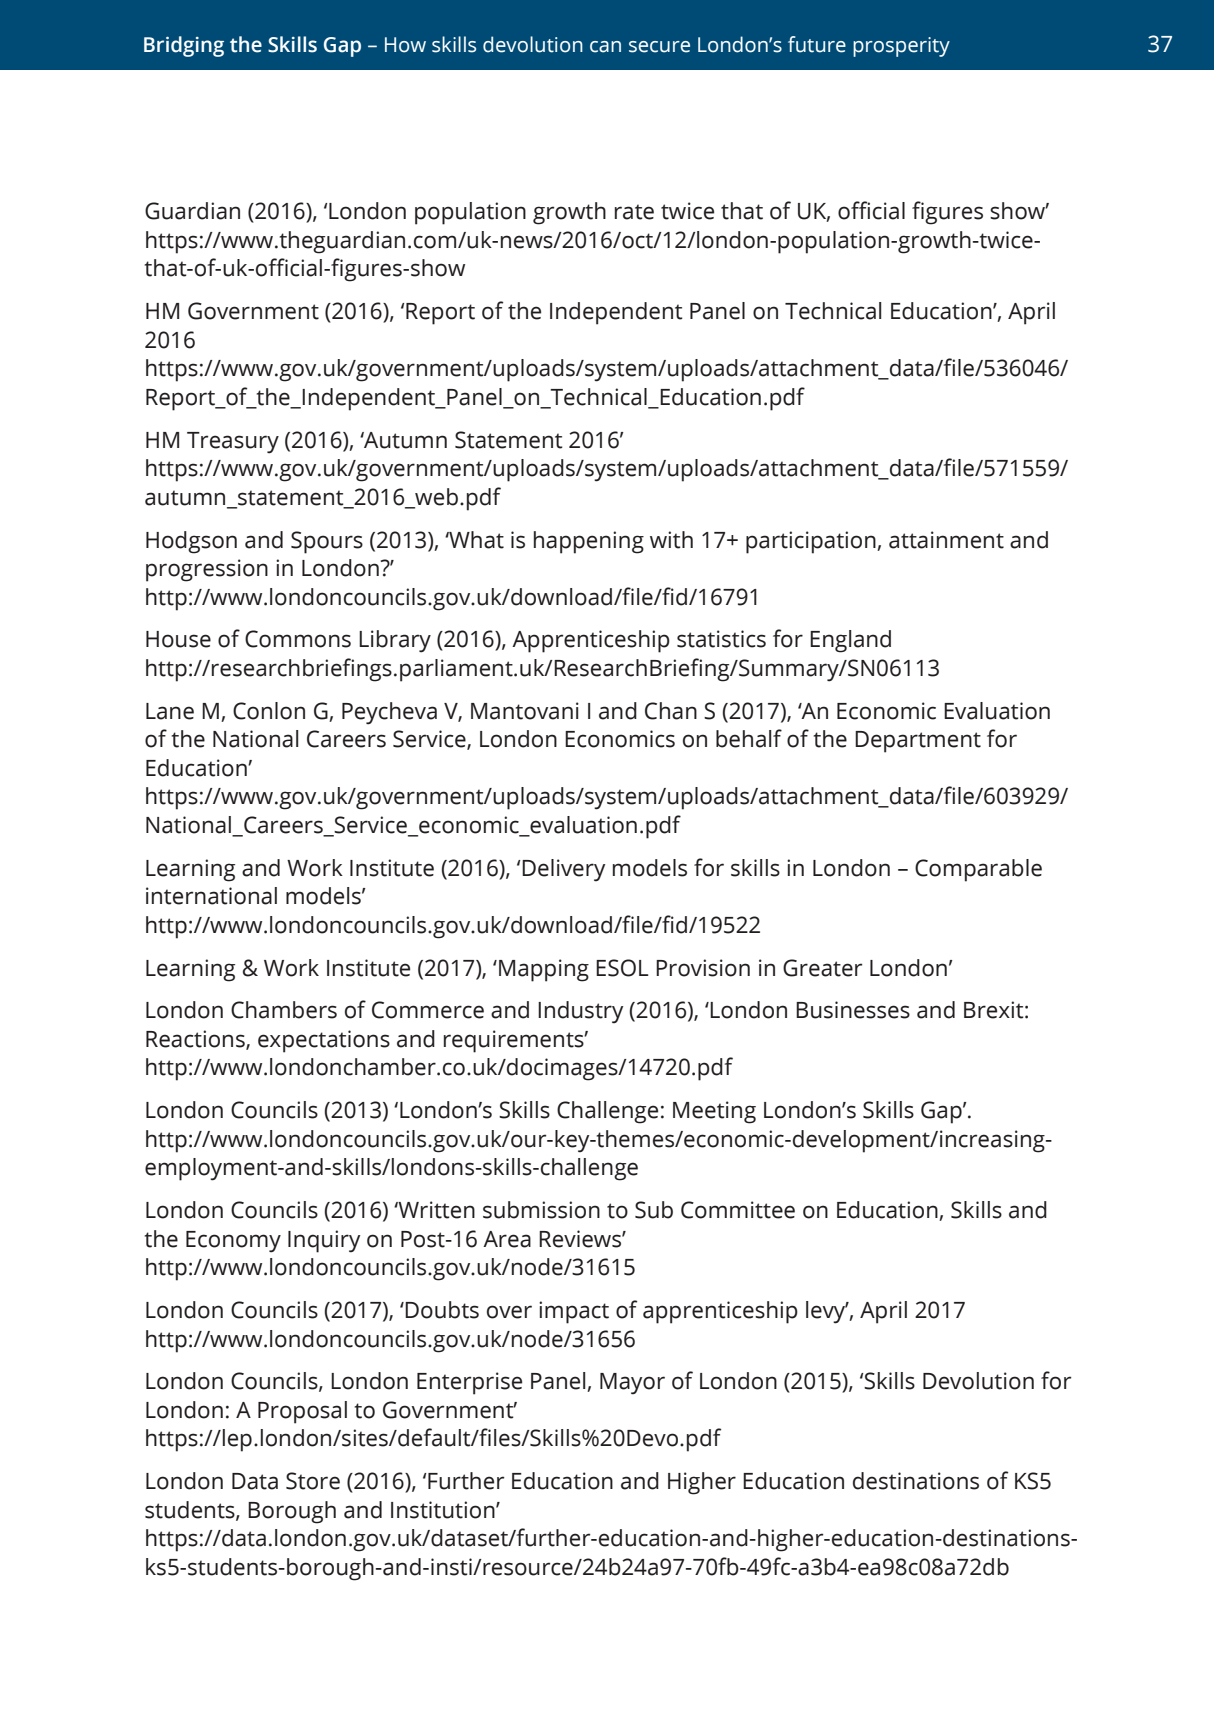 The image size is (1214, 1716). What do you see at coordinates (946, 540) in the document?
I see `attainment` at bounding box center [946, 540].
